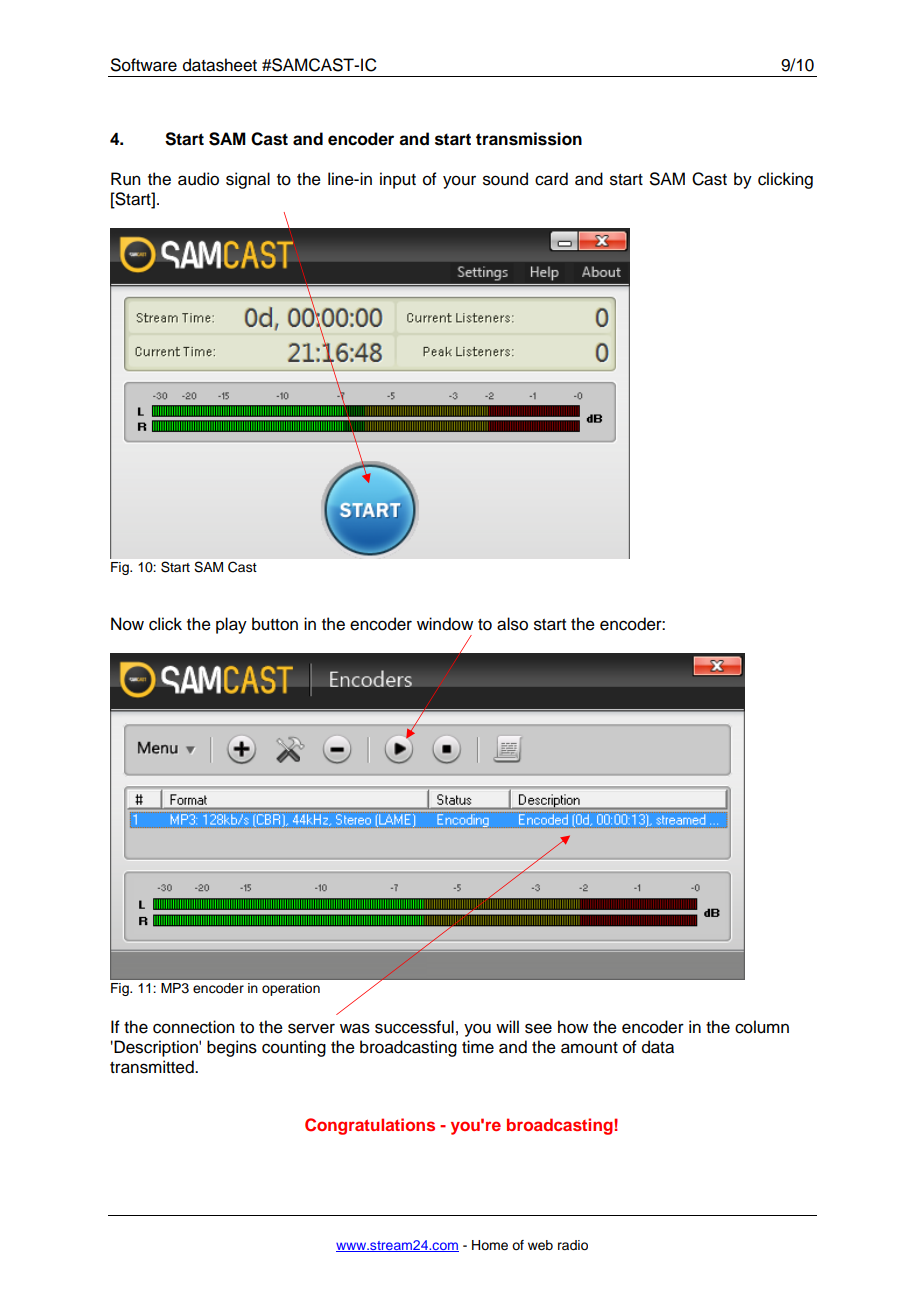 The width and height of the page is (924, 1308). Describe the element at coordinates (153, 1067) in the page. I see `transmitted` at that location.
